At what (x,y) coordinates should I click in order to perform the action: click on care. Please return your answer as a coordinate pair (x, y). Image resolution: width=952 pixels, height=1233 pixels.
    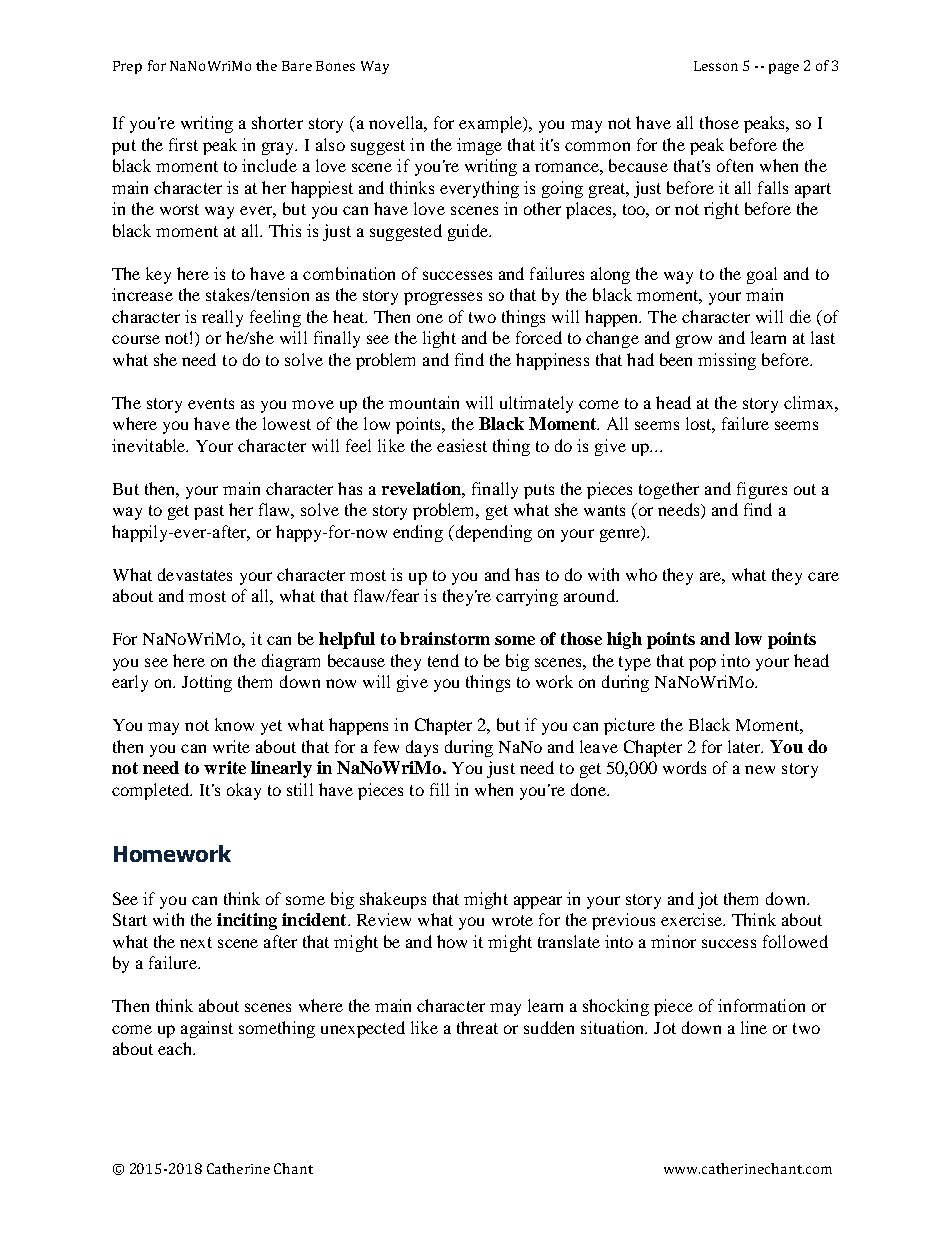
    Looking at the image, I should click on (823, 576).
